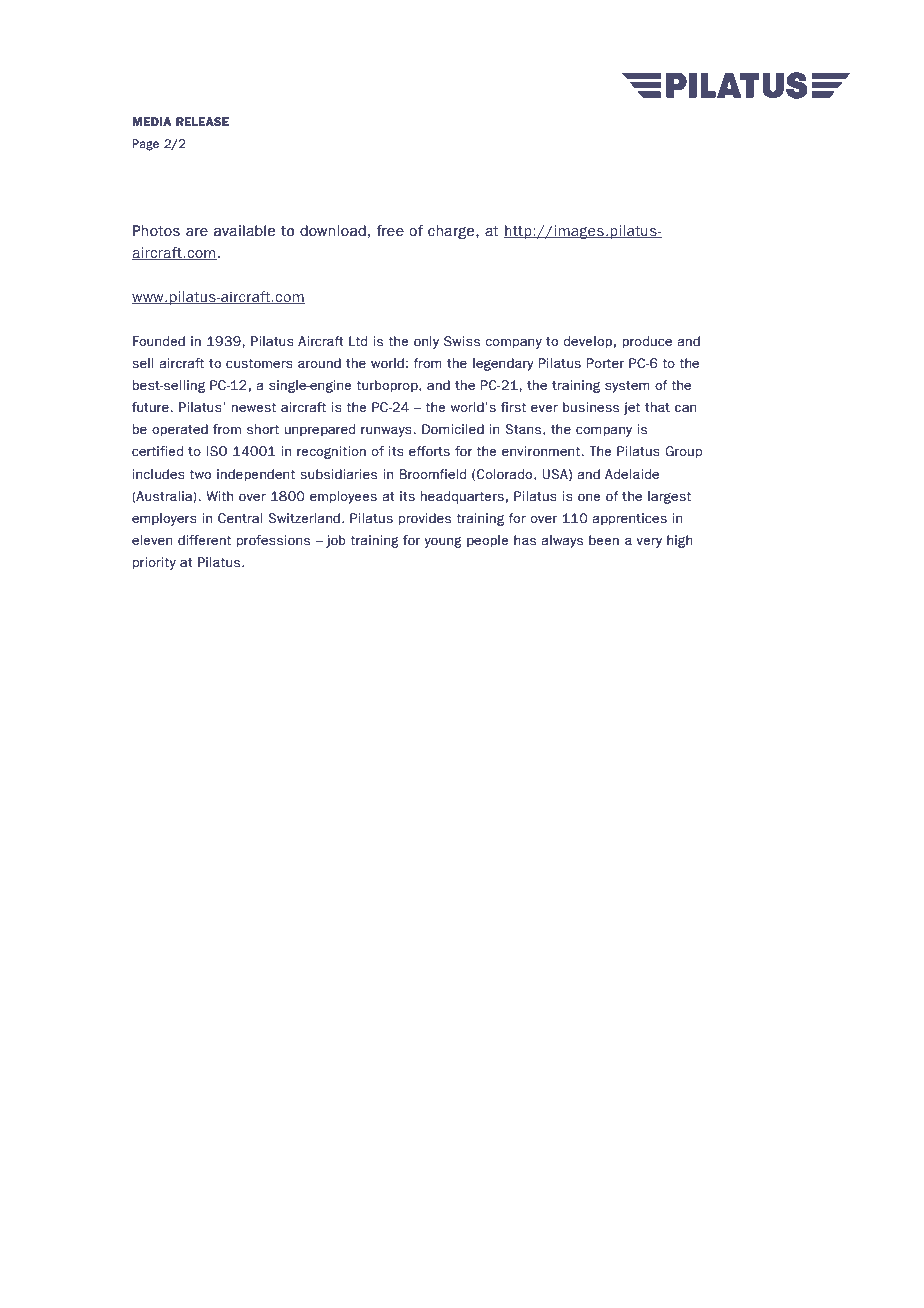 The height and width of the document is (1308, 924). I want to click on newest, so click(254, 408).
